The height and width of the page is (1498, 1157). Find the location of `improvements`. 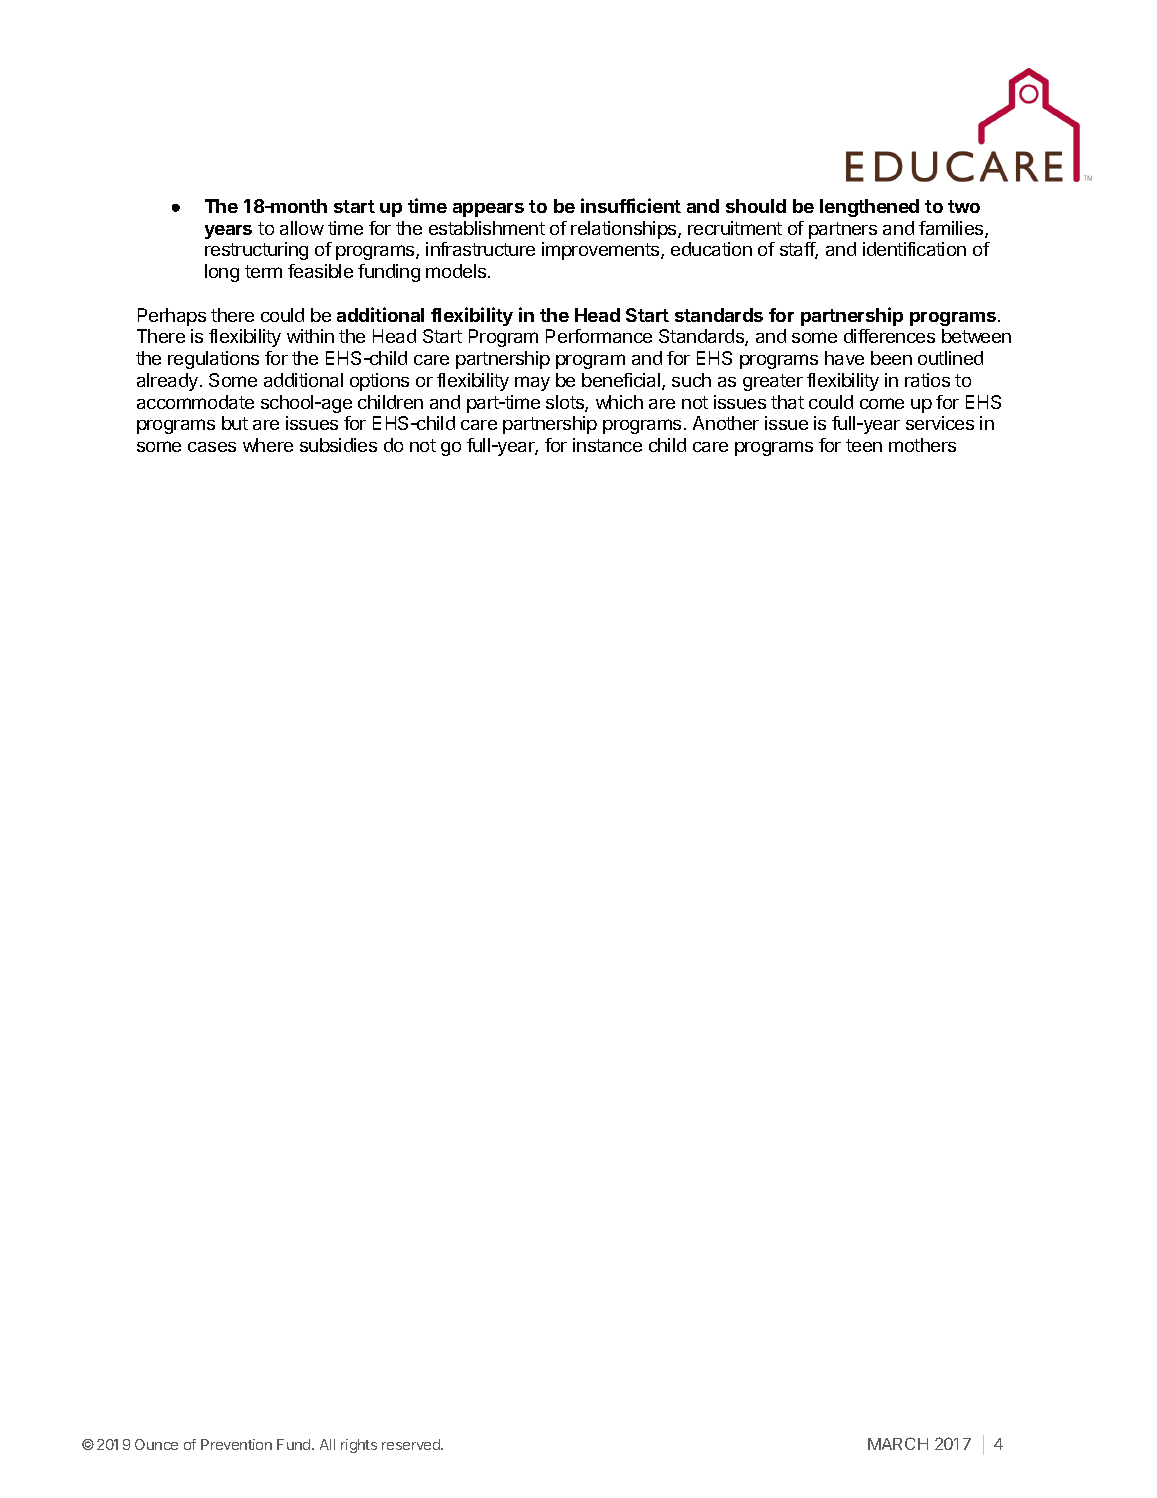

improvements is located at coordinates (602, 251).
